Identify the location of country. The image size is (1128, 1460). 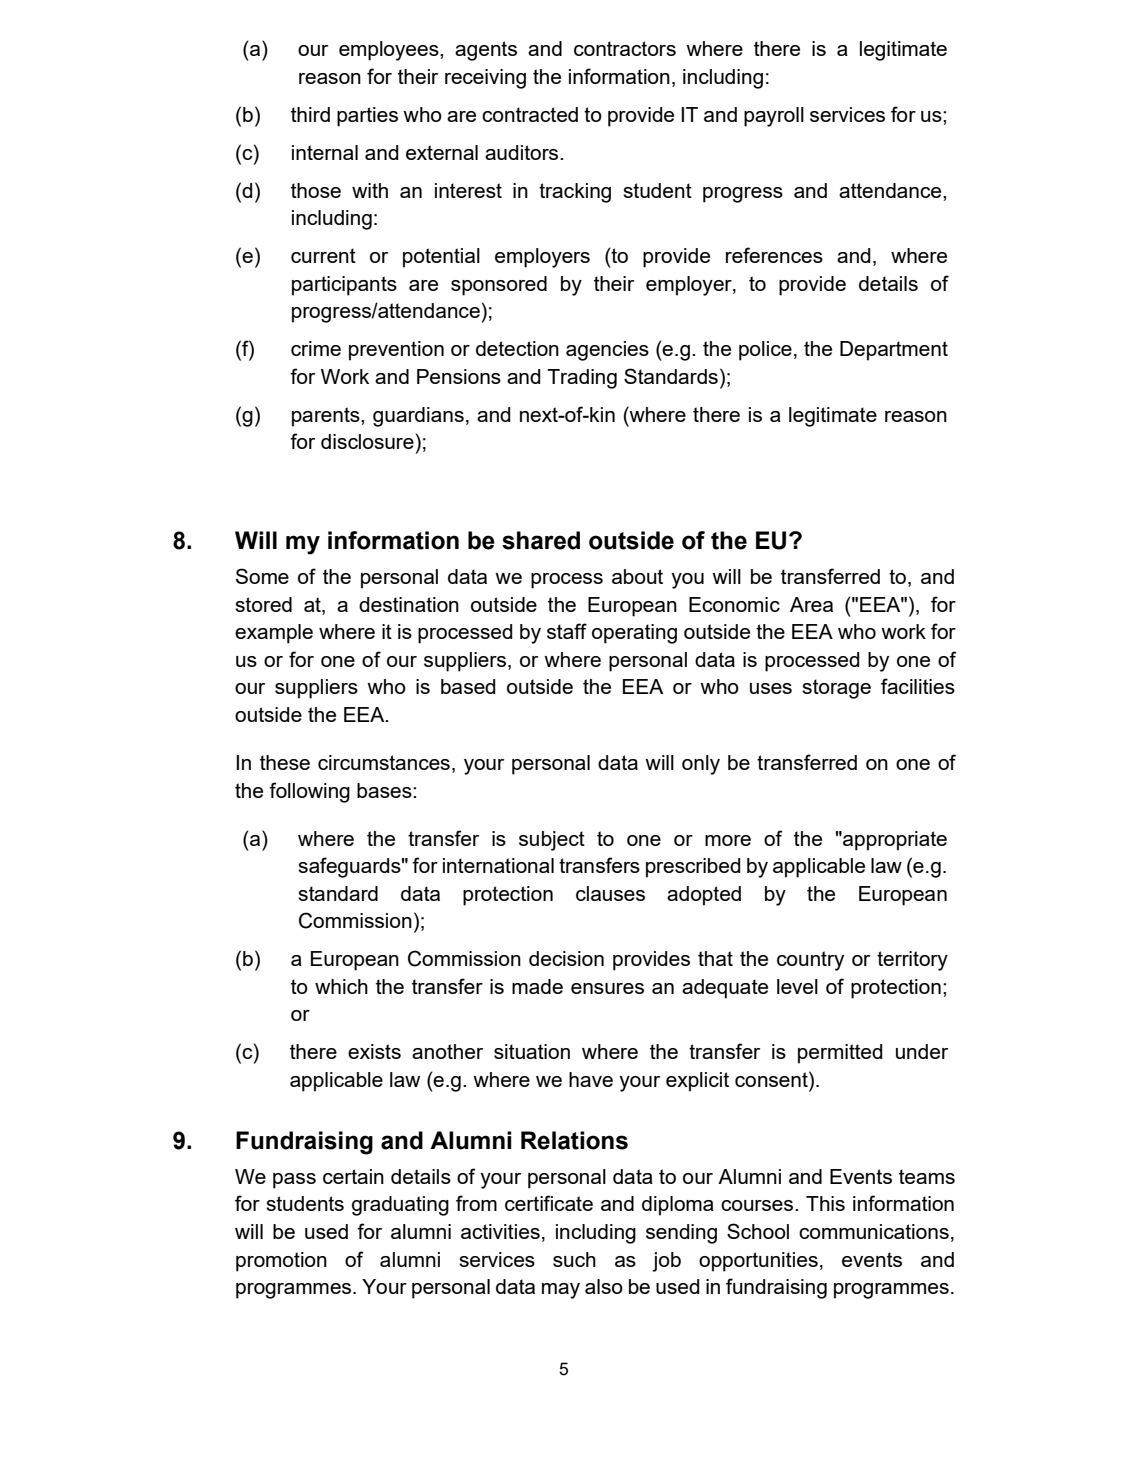
(810, 961).
